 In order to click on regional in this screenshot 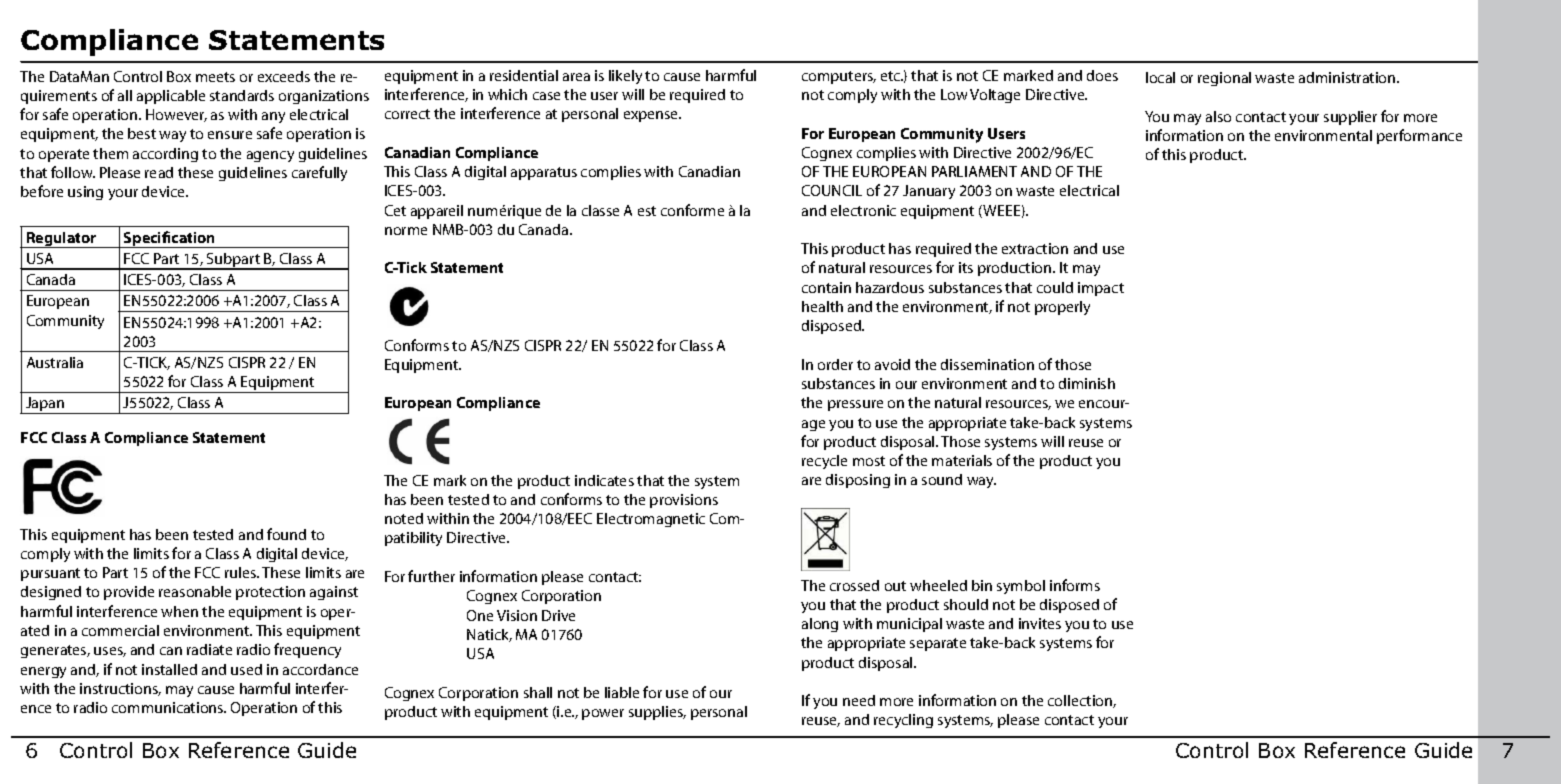, I will do `click(1224, 79)`.
